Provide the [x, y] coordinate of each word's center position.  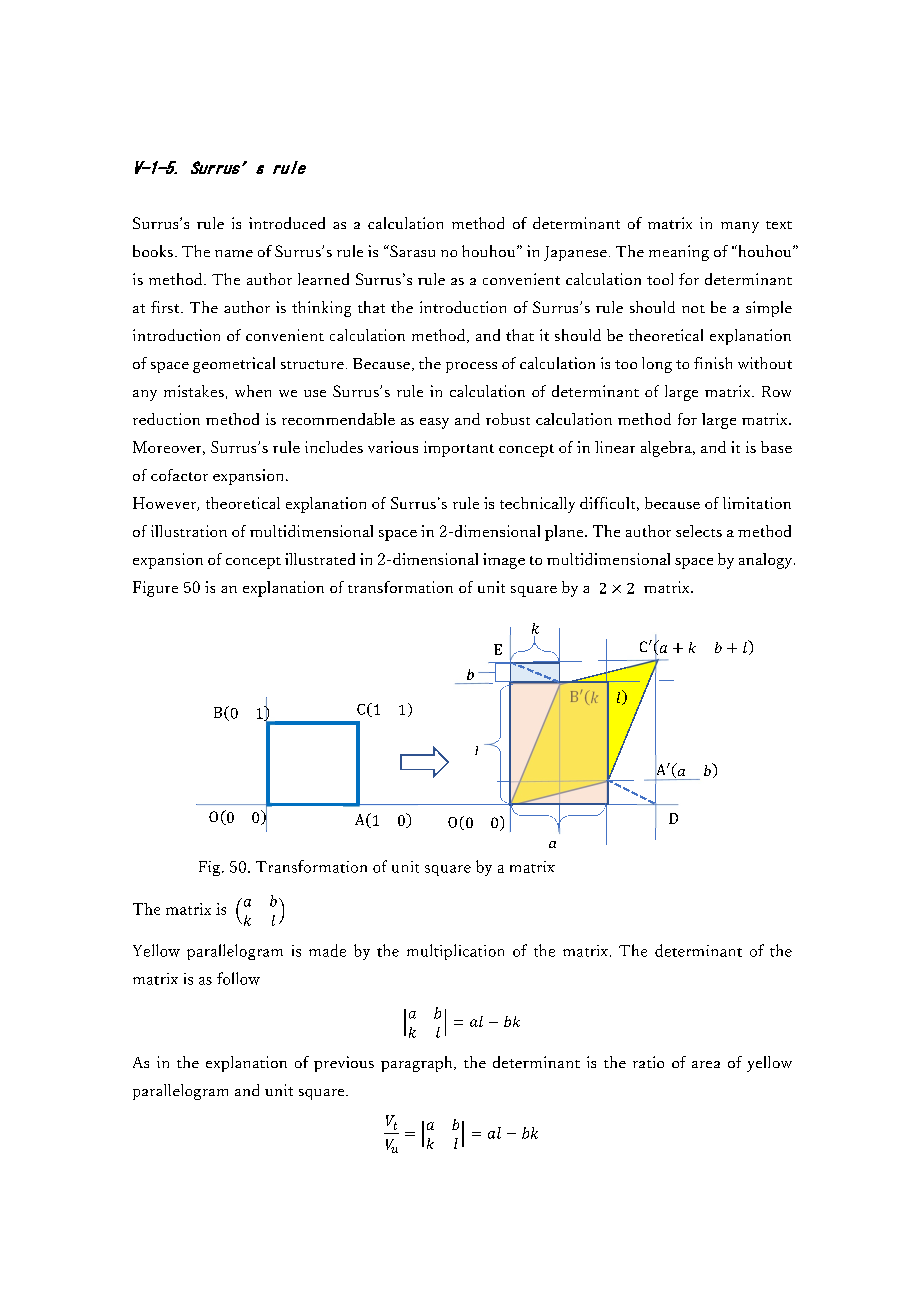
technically [537, 505]
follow [238, 978]
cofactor [179, 475]
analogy [767, 561]
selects [699, 531]
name [234, 253]
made [327, 950]
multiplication [455, 952]
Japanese [575, 253]
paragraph [418, 1064]
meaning [679, 253]
